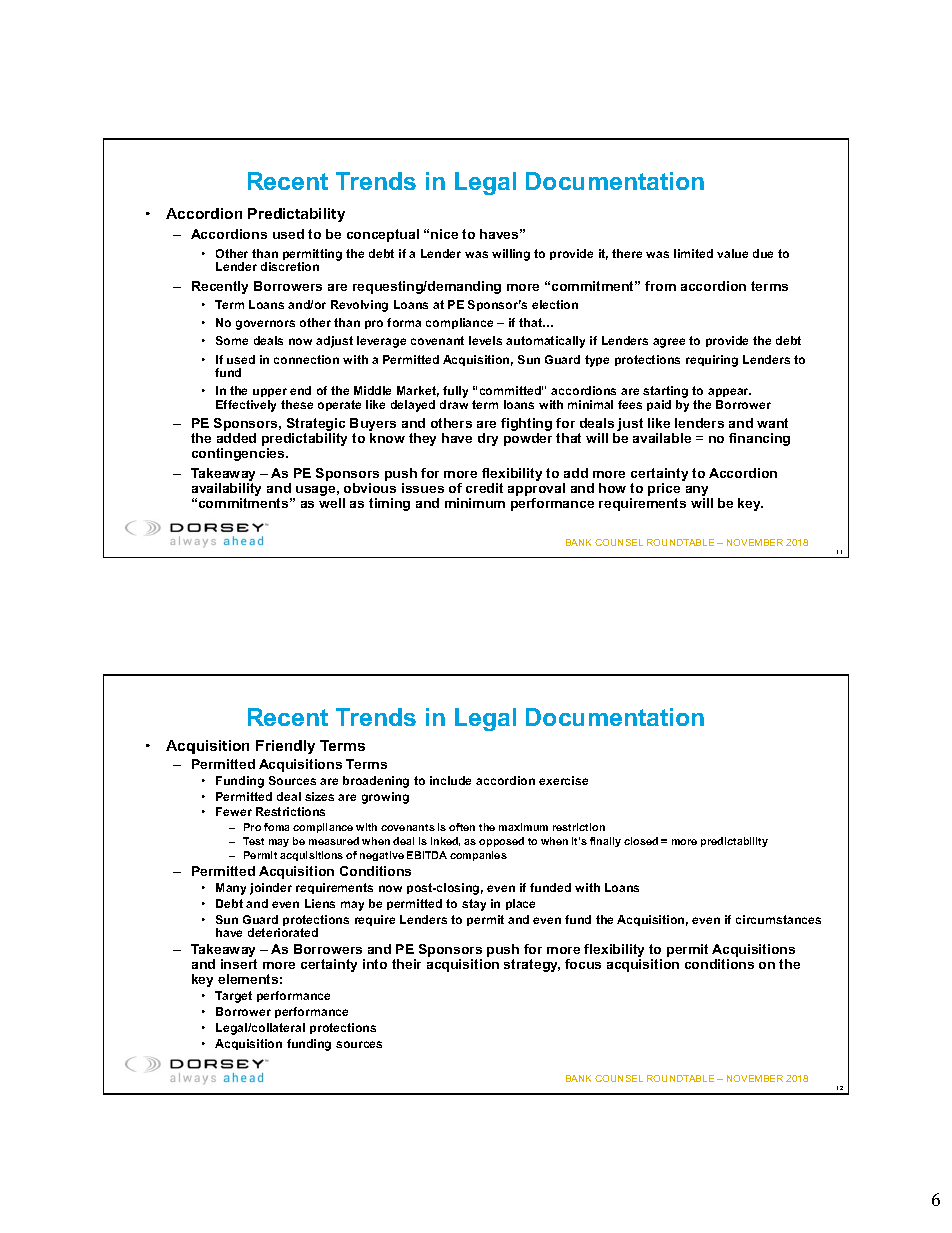 The width and height of the page is (952, 1233). What do you see at coordinates (290, 266) in the page?
I see `discretion` at bounding box center [290, 266].
